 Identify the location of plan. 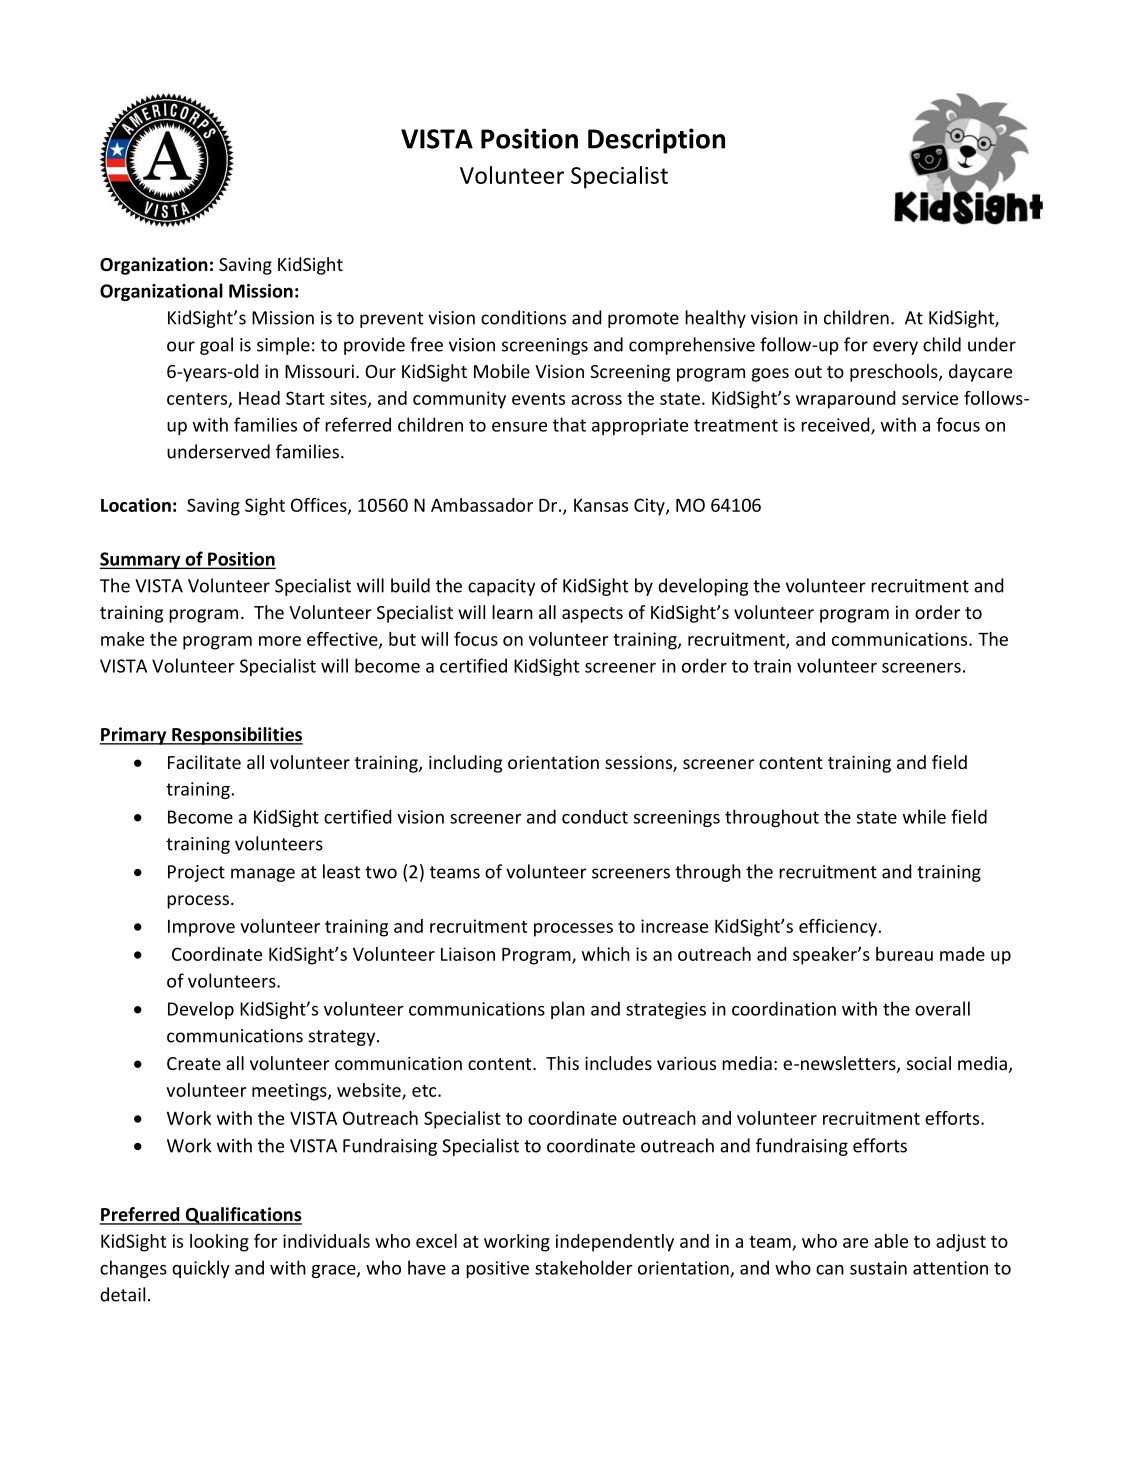
(568, 1010).
